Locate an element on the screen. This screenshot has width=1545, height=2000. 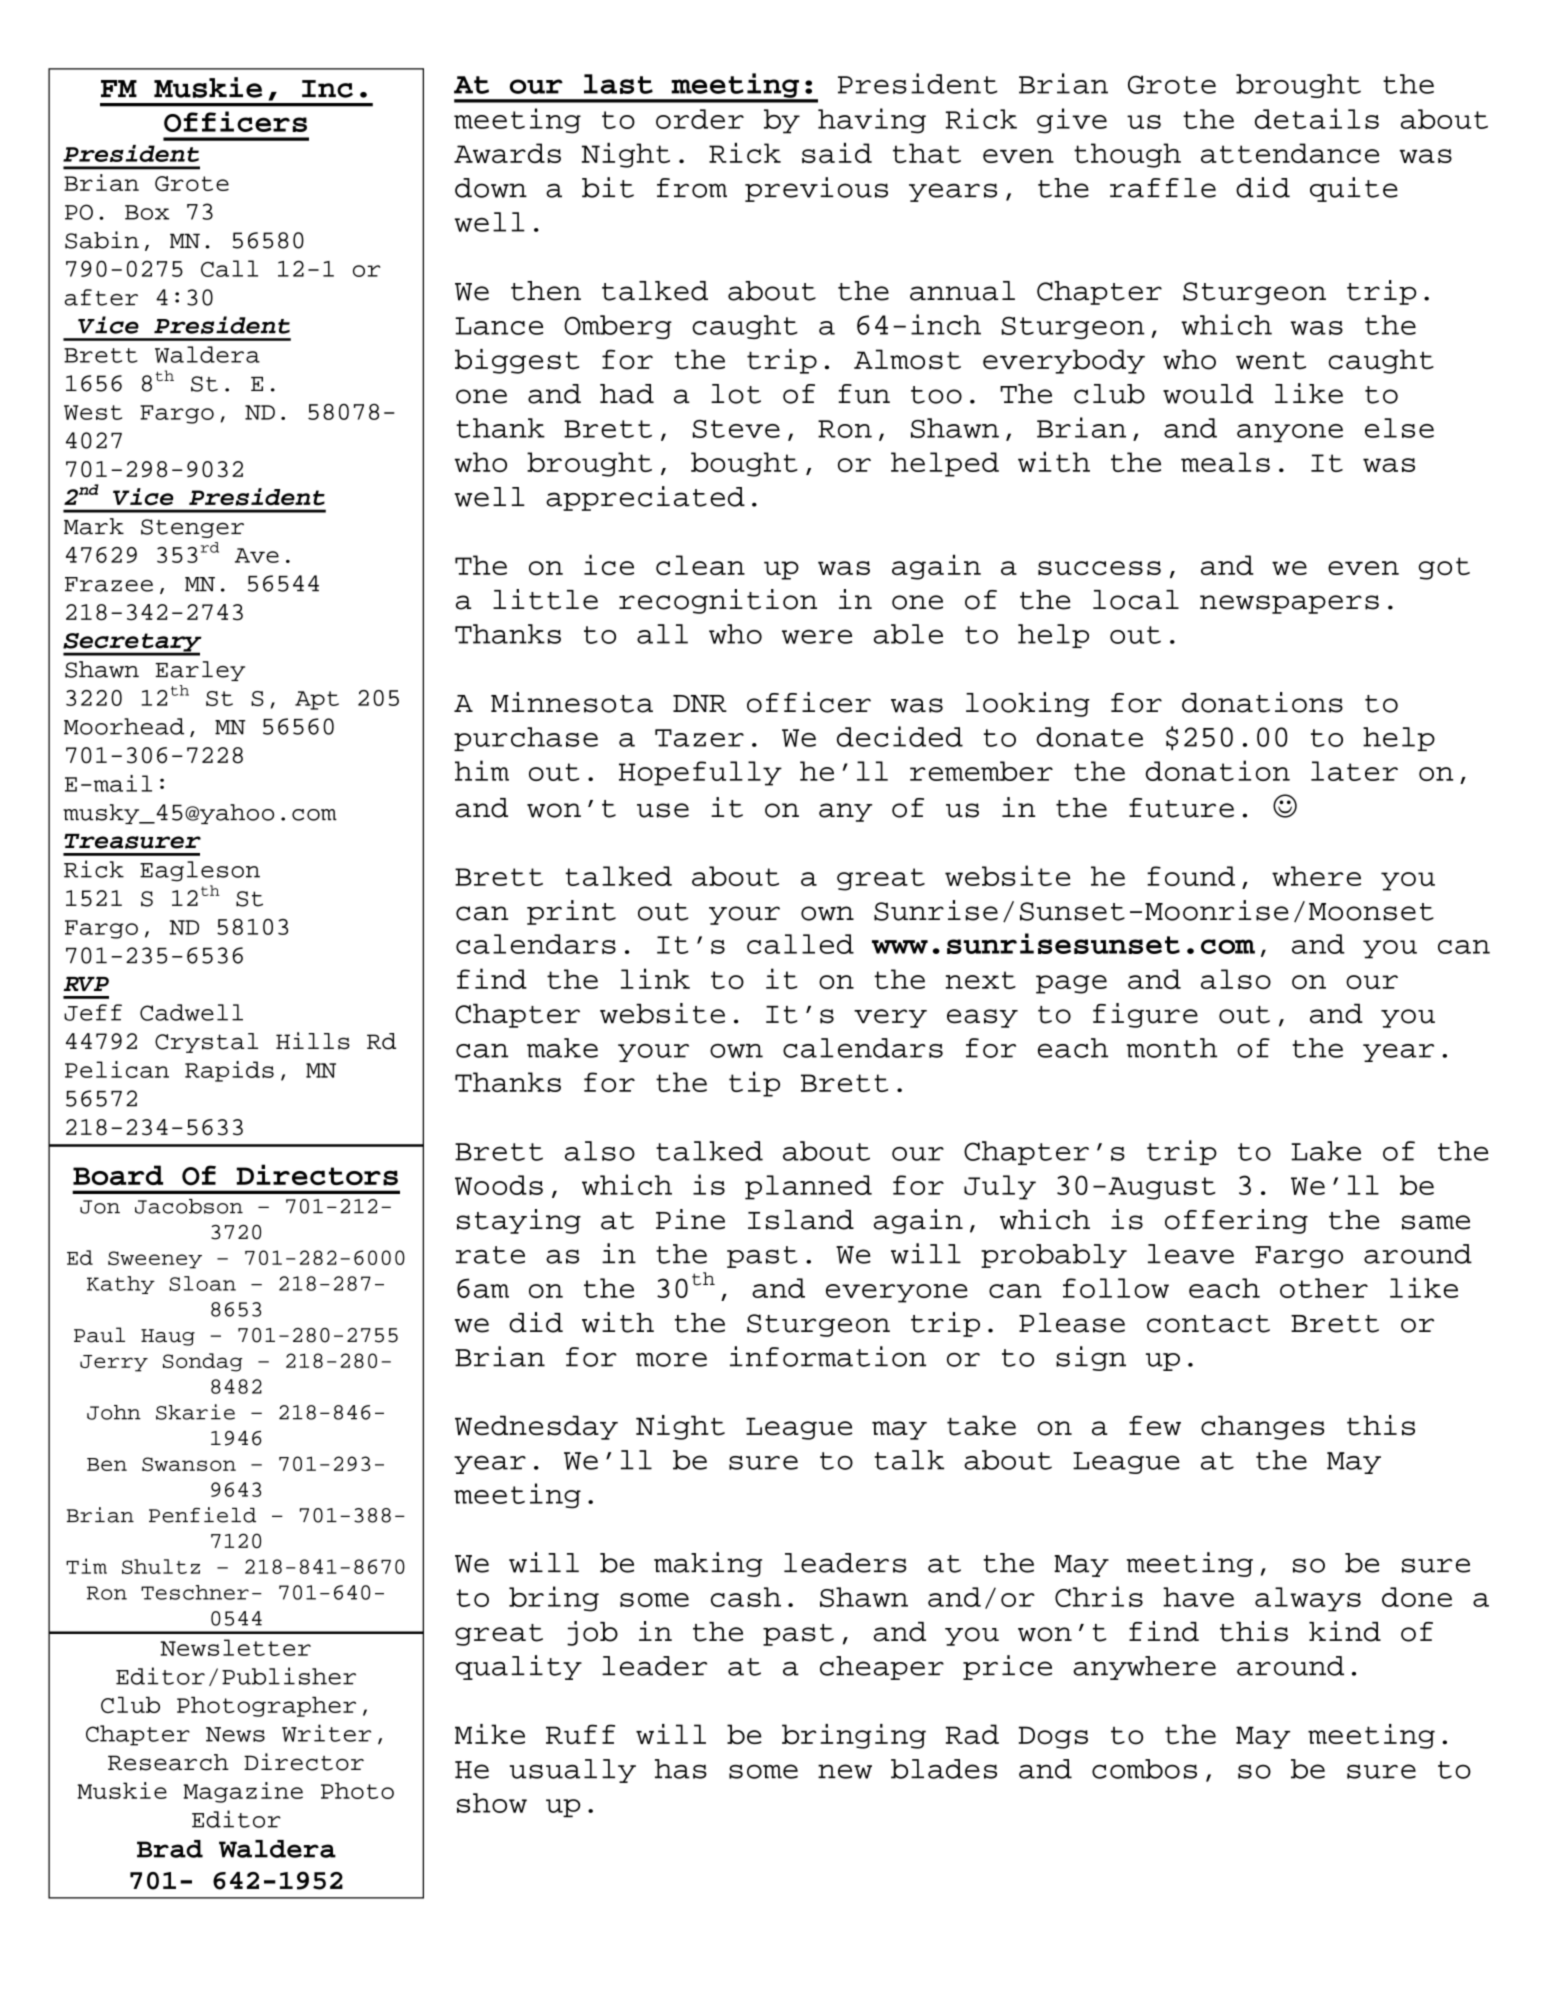
figure is located at coordinates (1145, 1015).
